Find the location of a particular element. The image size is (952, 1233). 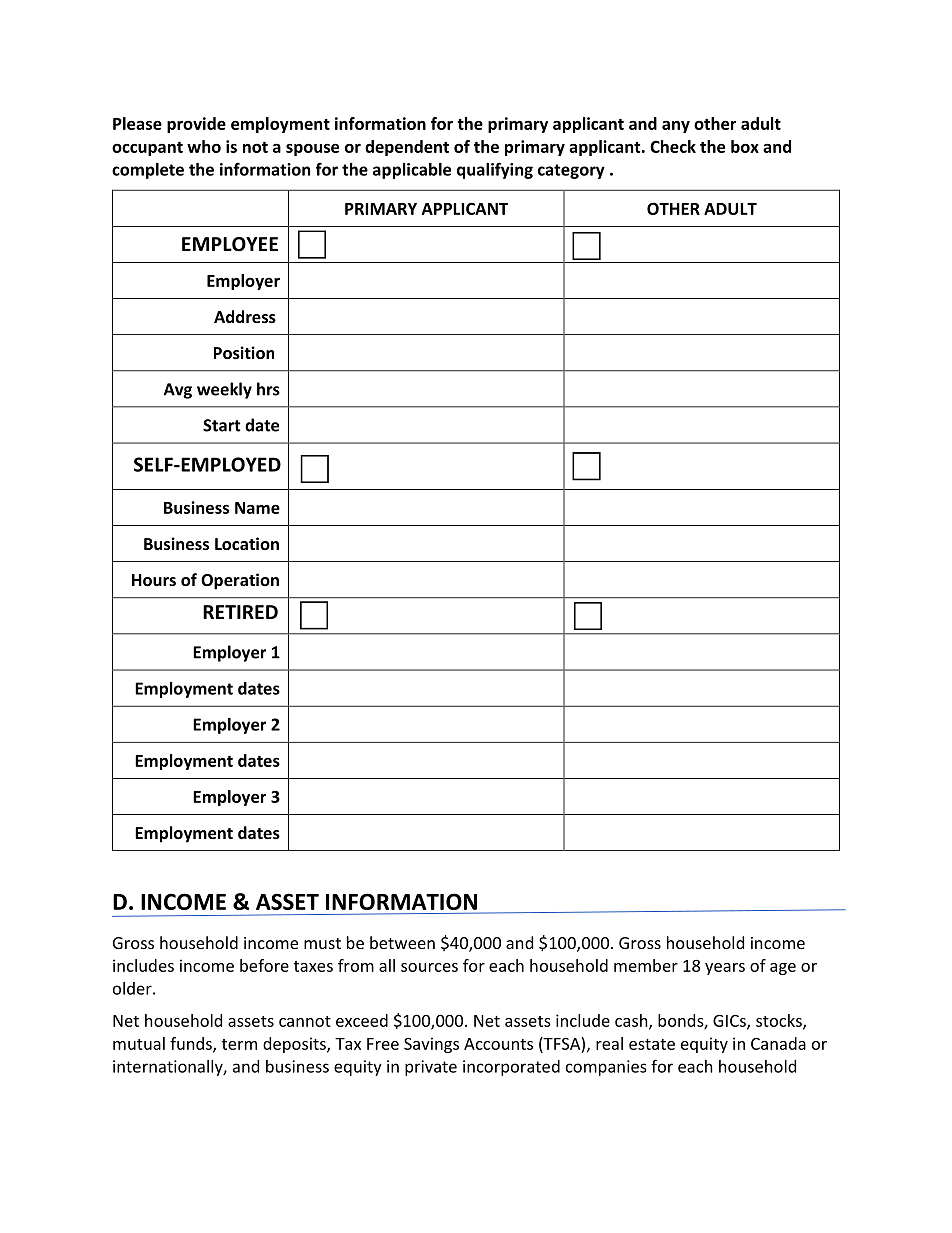

who is located at coordinates (204, 146).
